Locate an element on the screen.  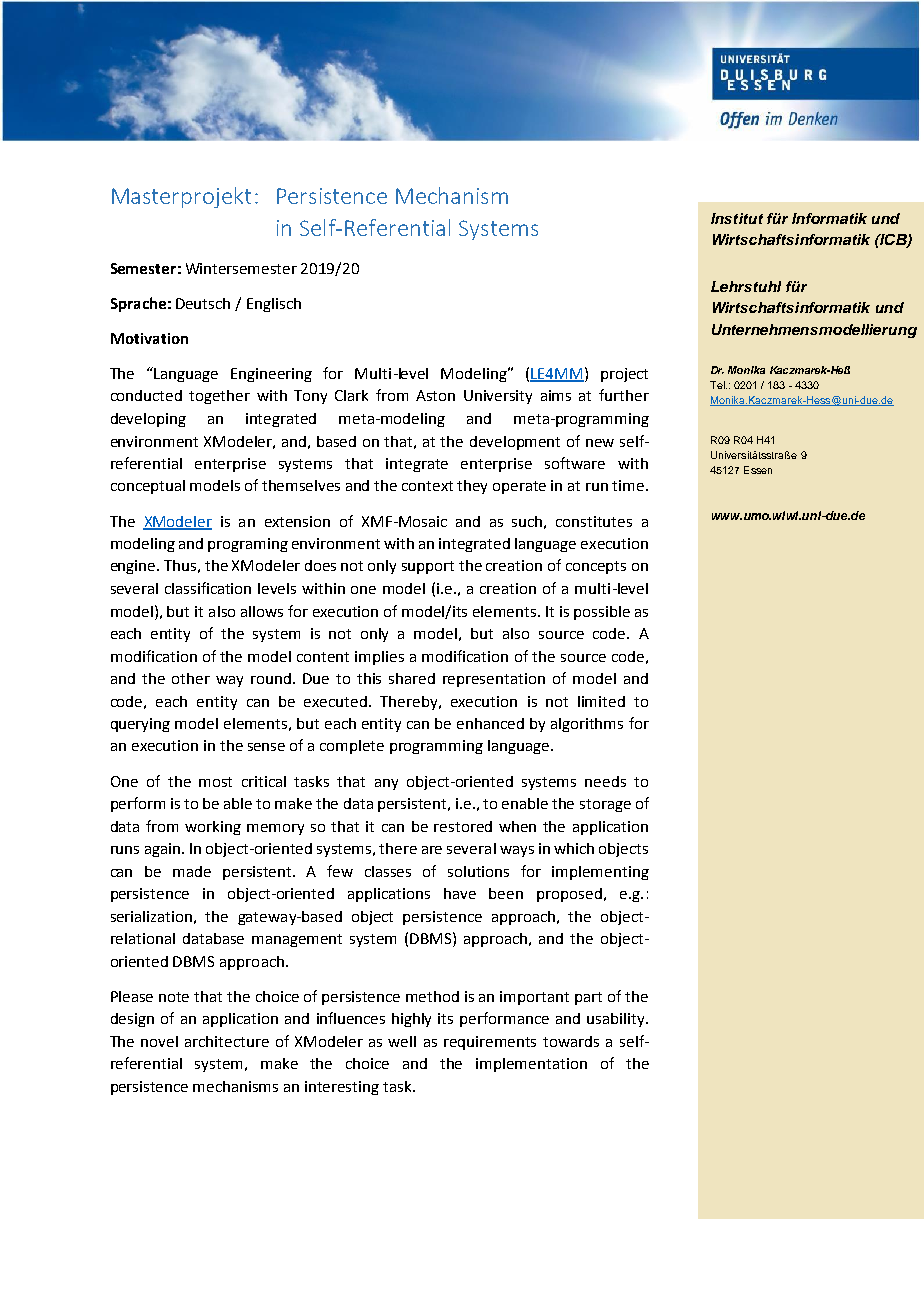
other is located at coordinates (191, 678).
